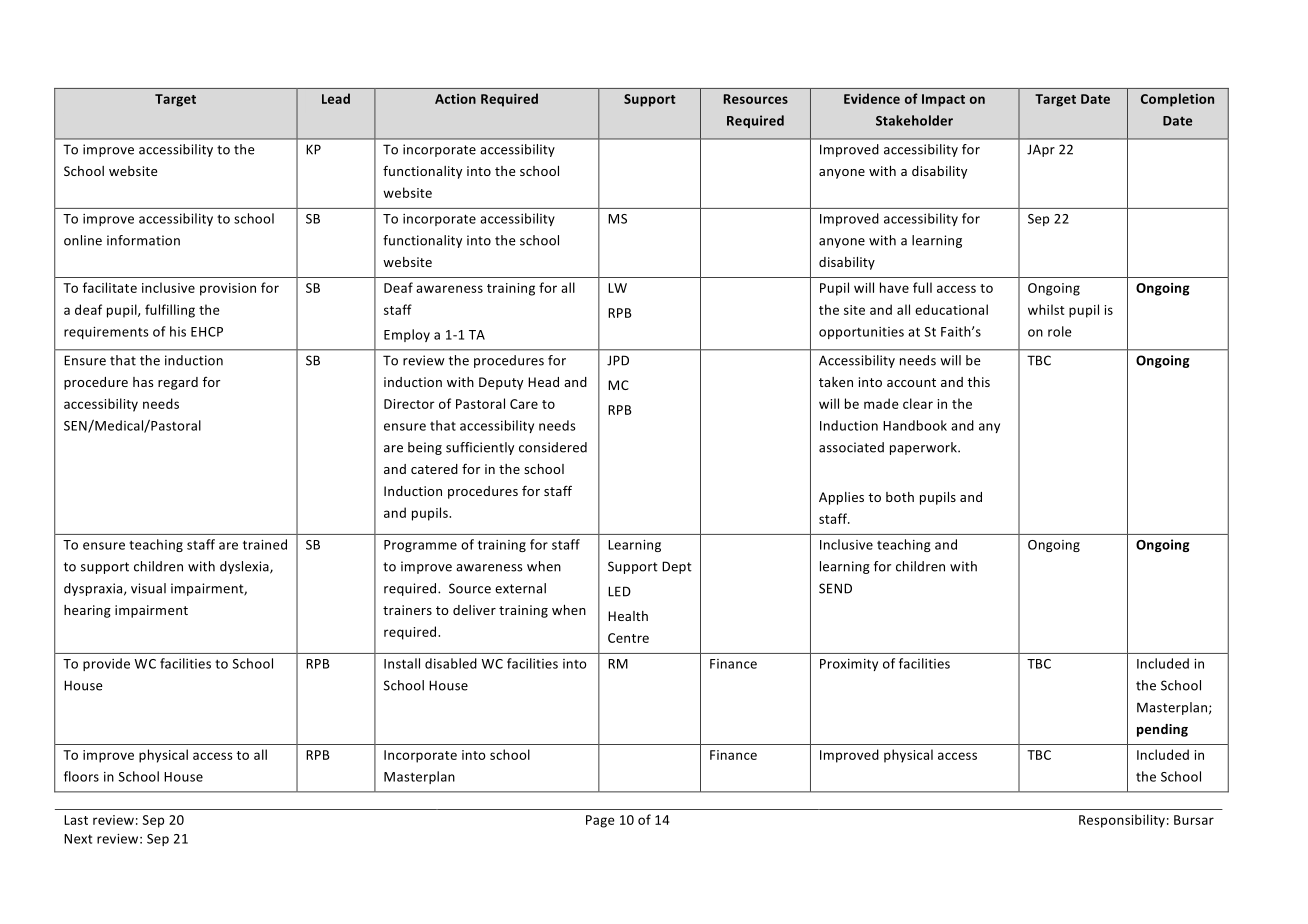 The width and height of the screenshot is (1308, 924). What do you see at coordinates (1162, 730) in the screenshot?
I see `pending` at bounding box center [1162, 730].
